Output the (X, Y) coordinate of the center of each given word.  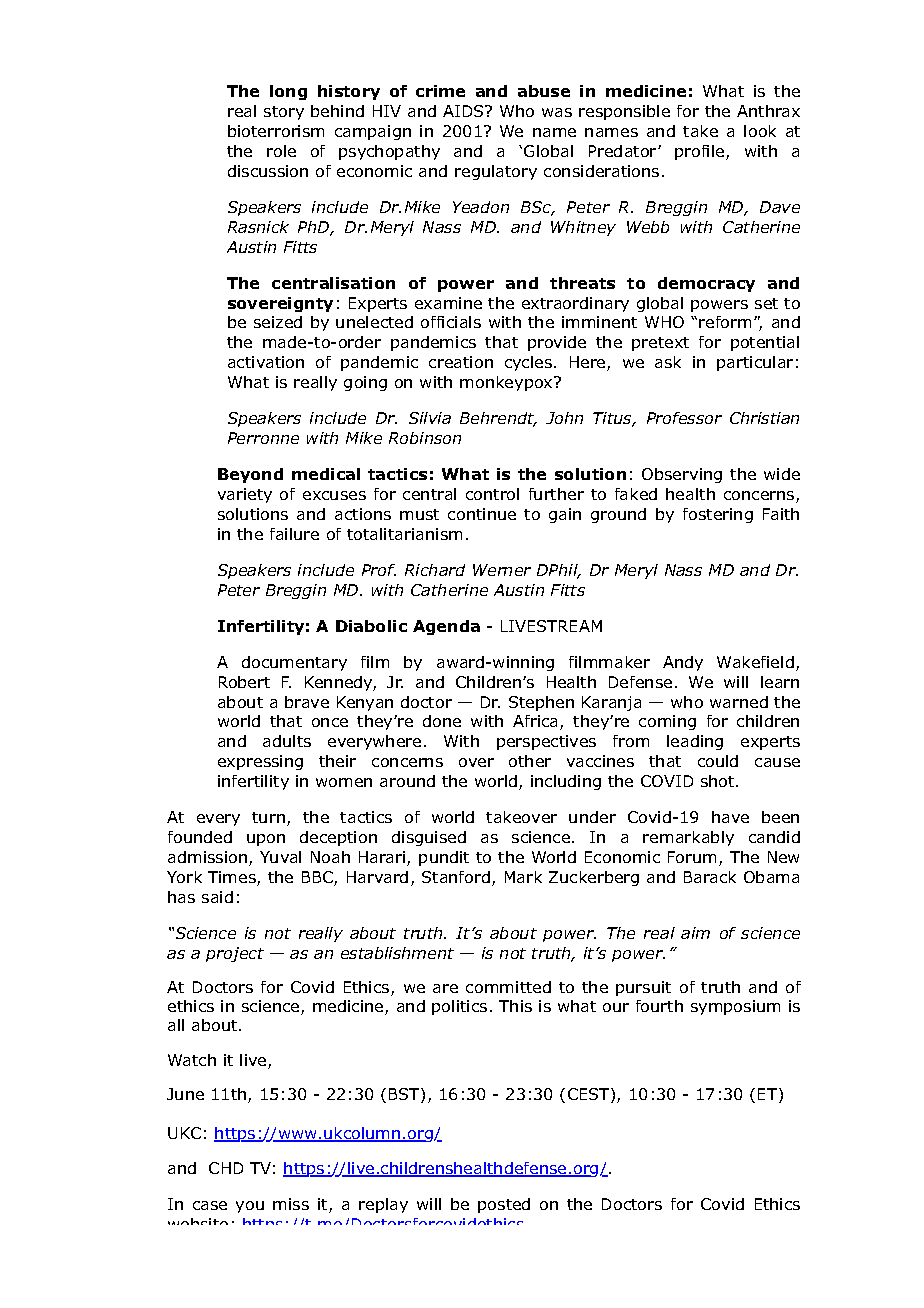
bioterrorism (276, 131)
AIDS (464, 111)
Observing (682, 475)
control (492, 494)
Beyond (250, 475)
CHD (226, 1168)
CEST (590, 1095)
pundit (444, 858)
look (760, 131)
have (730, 817)
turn (268, 817)
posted (504, 1205)
